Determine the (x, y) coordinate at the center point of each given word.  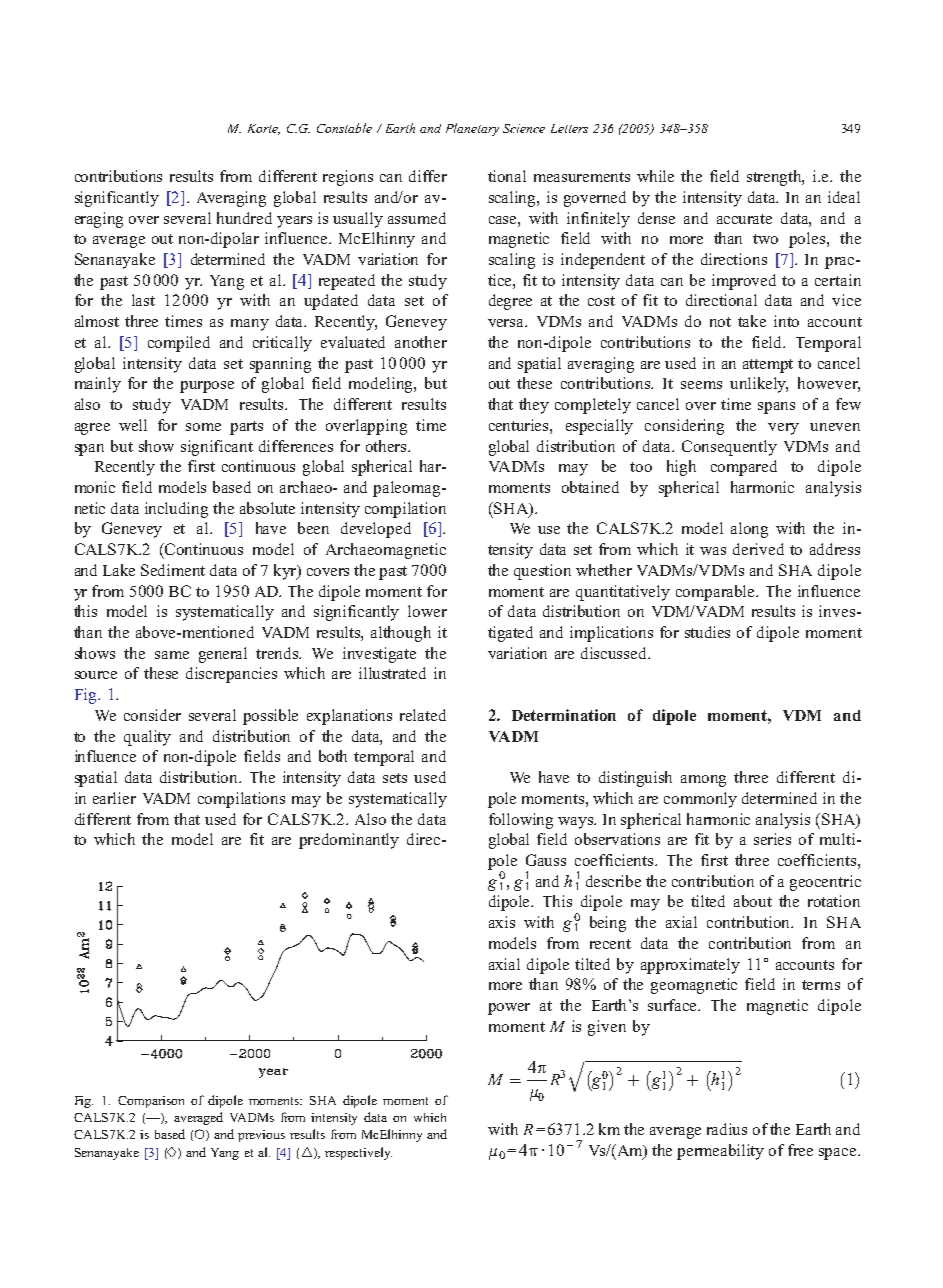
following (521, 821)
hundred (244, 218)
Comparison (151, 1102)
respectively (358, 1153)
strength (775, 178)
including (176, 510)
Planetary (472, 129)
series (772, 839)
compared (744, 468)
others (387, 446)
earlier (114, 798)
